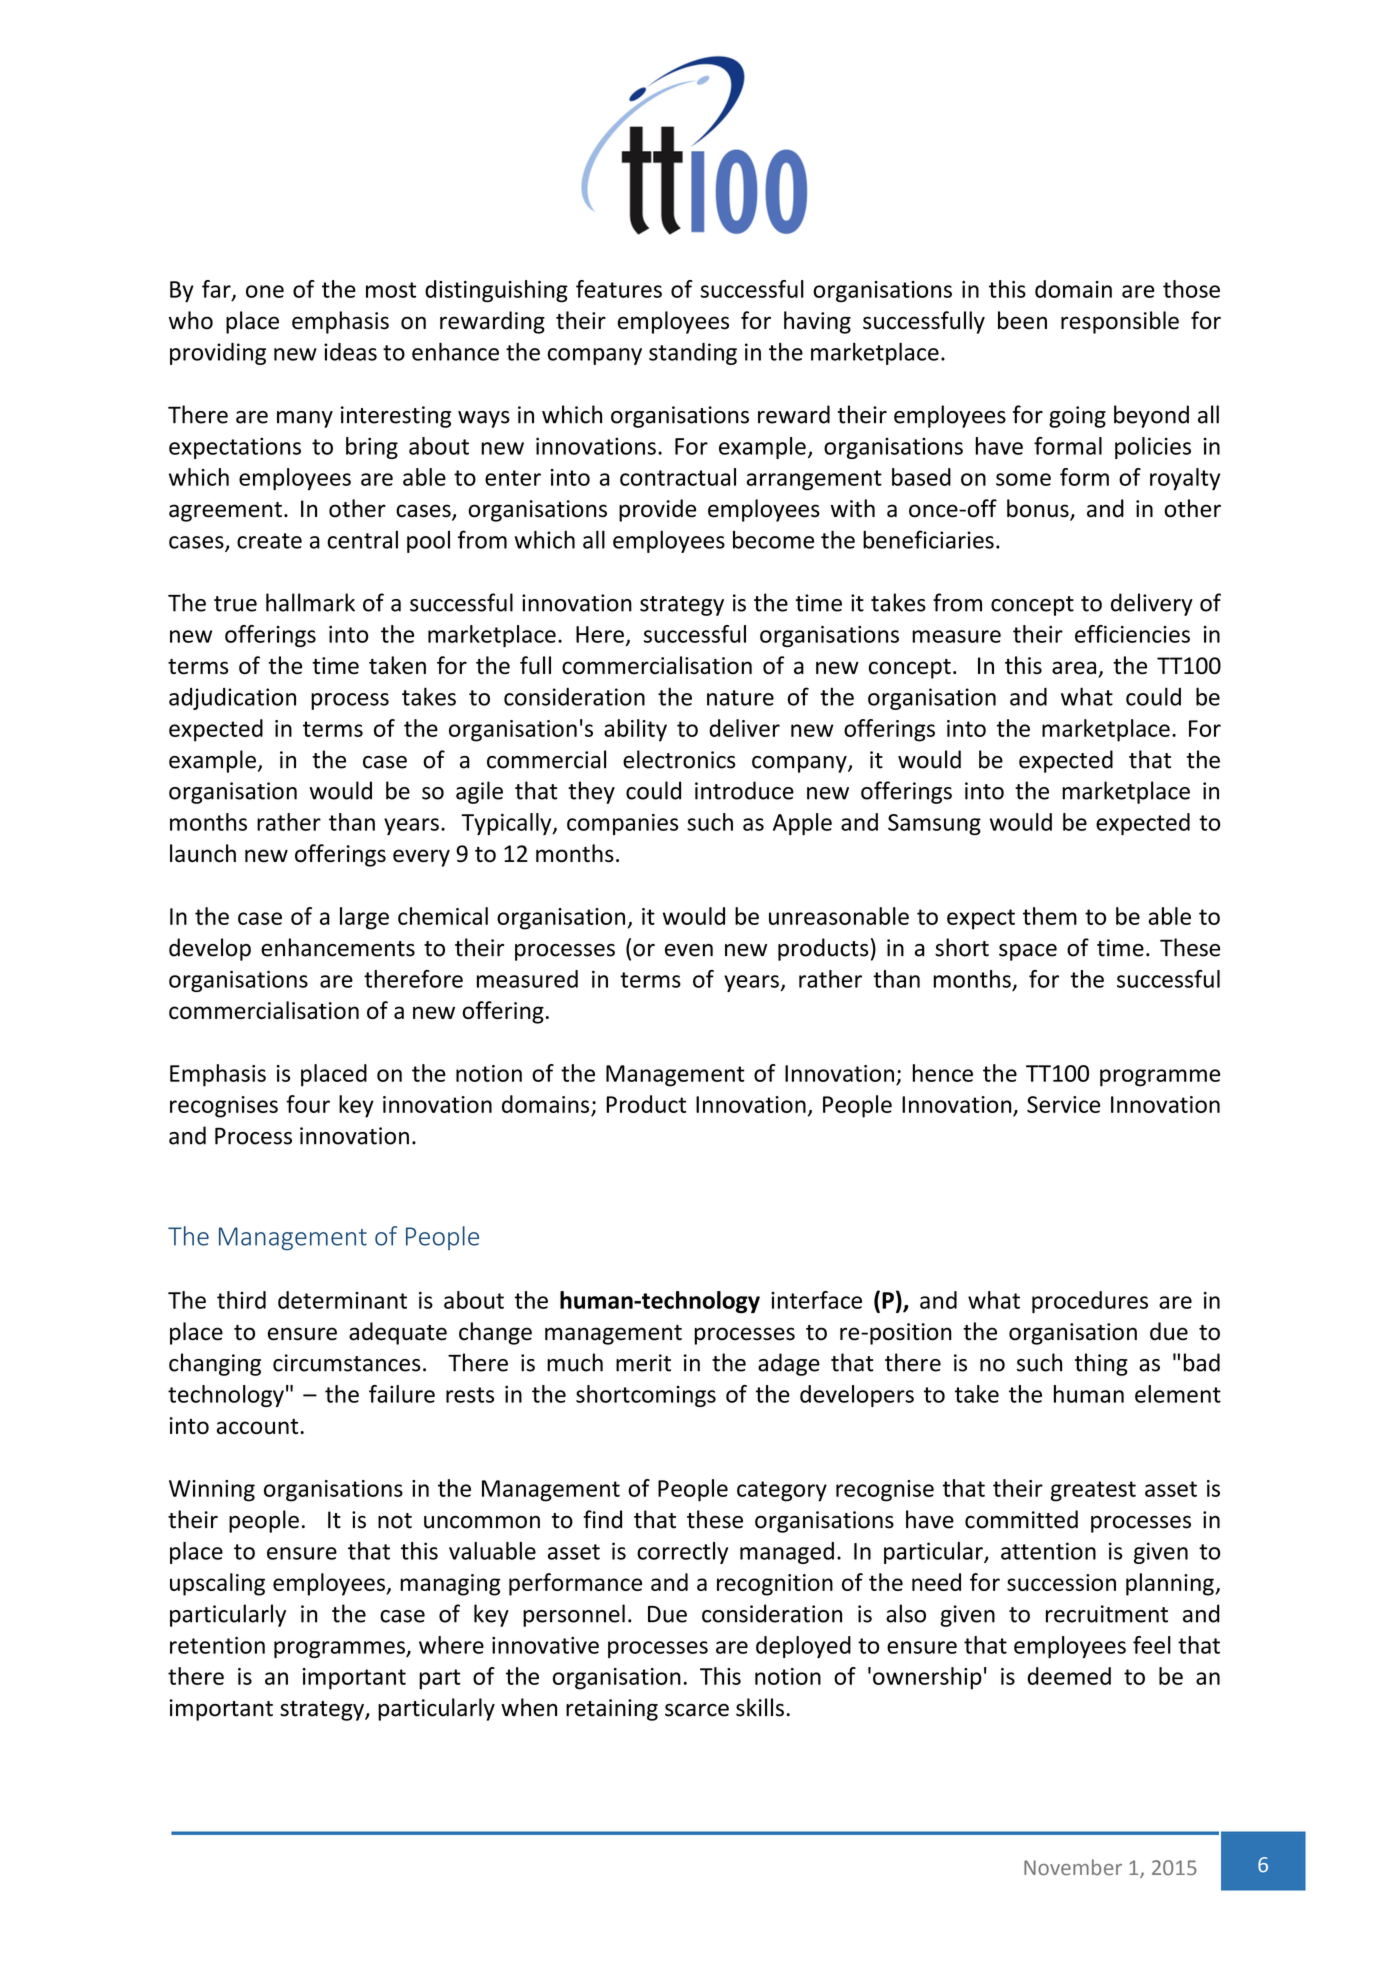  What do you see at coordinates (350, 352) in the page?
I see `ideas` at bounding box center [350, 352].
